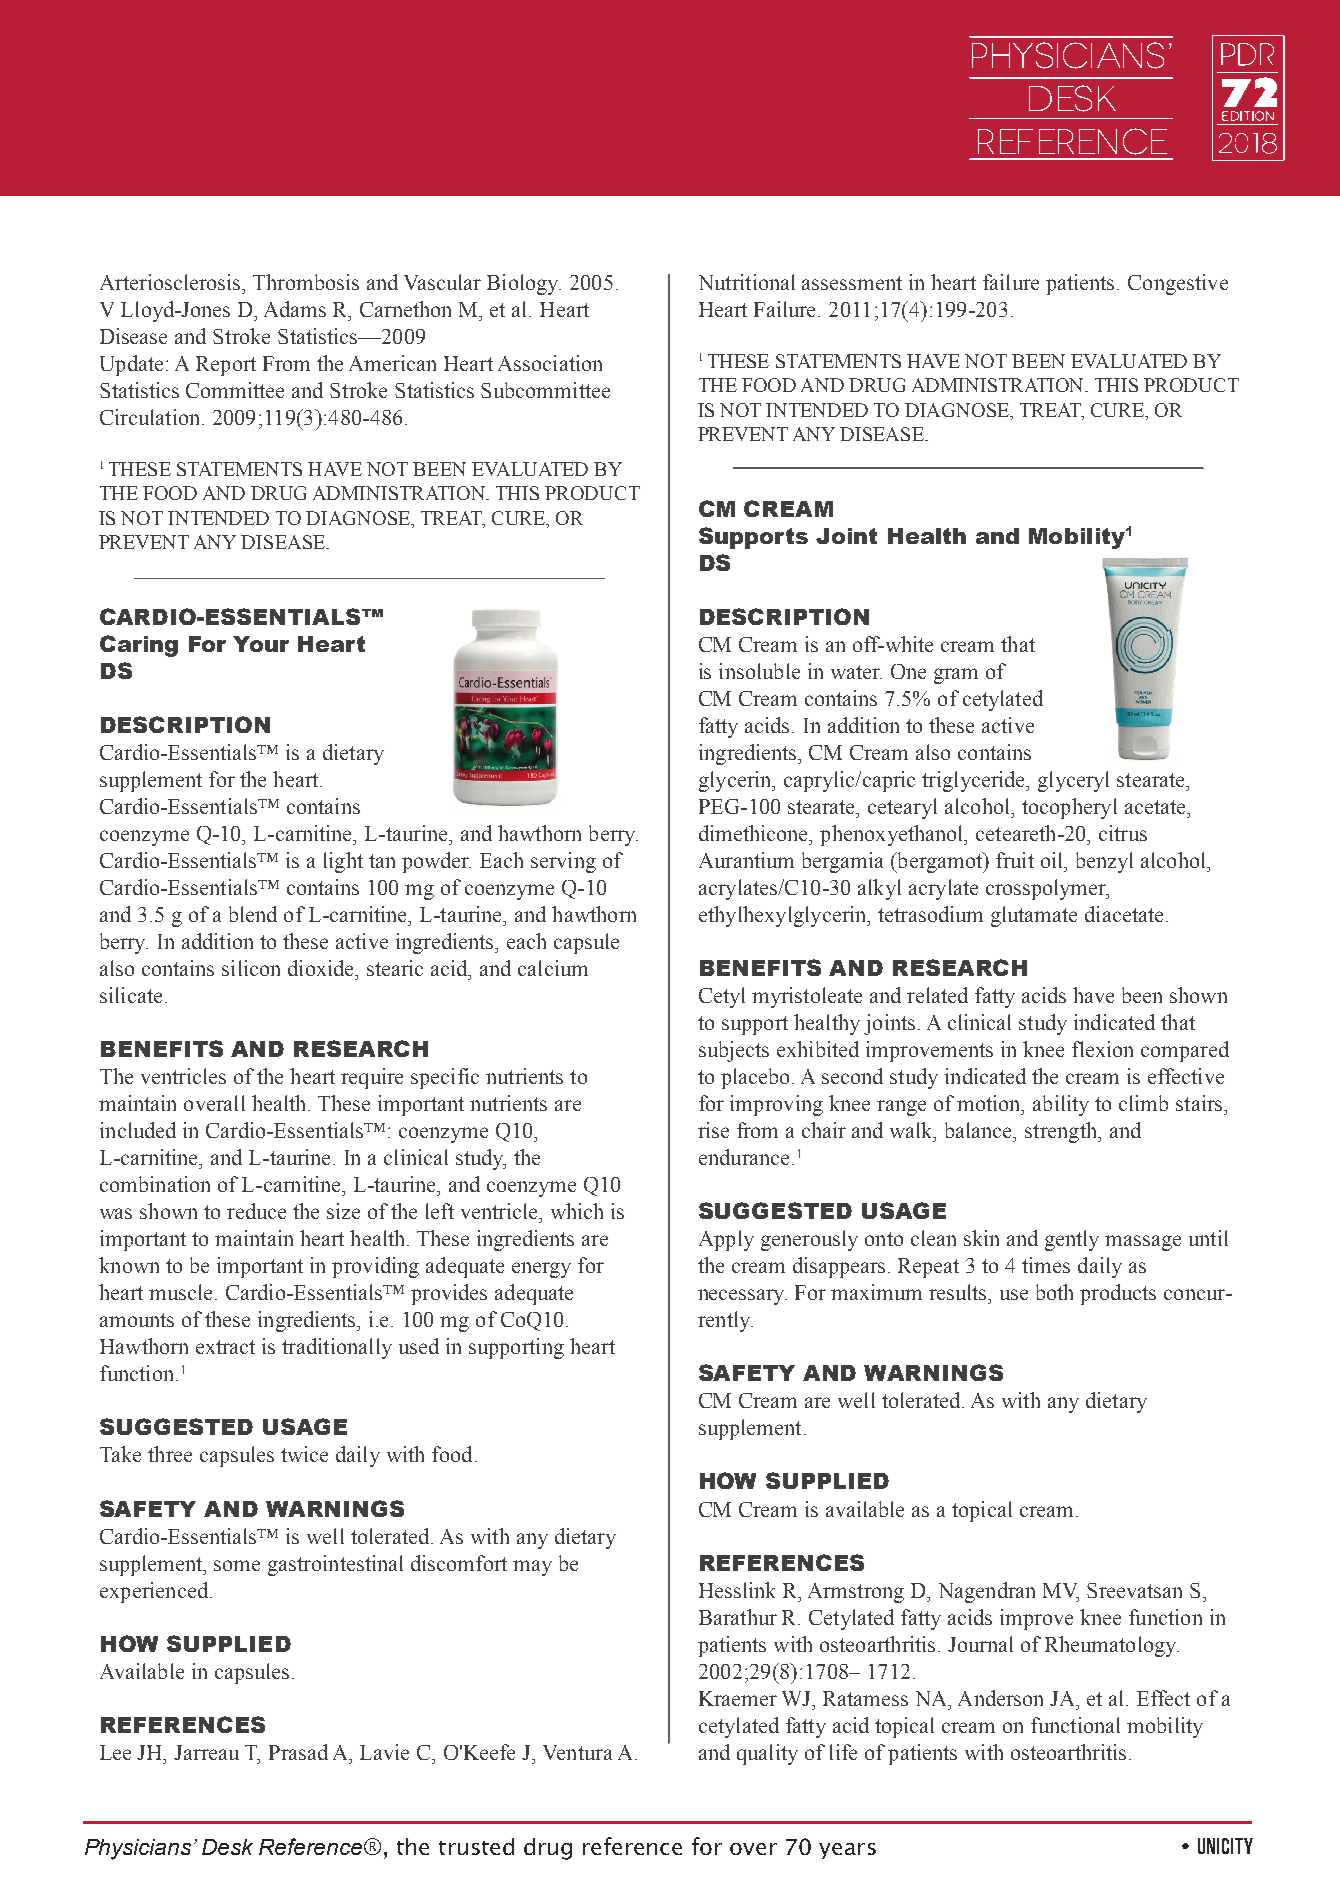 The width and height of the screenshot is (1340, 1896). What do you see at coordinates (298, 1752) in the screenshot?
I see `Prasad` at bounding box center [298, 1752].
